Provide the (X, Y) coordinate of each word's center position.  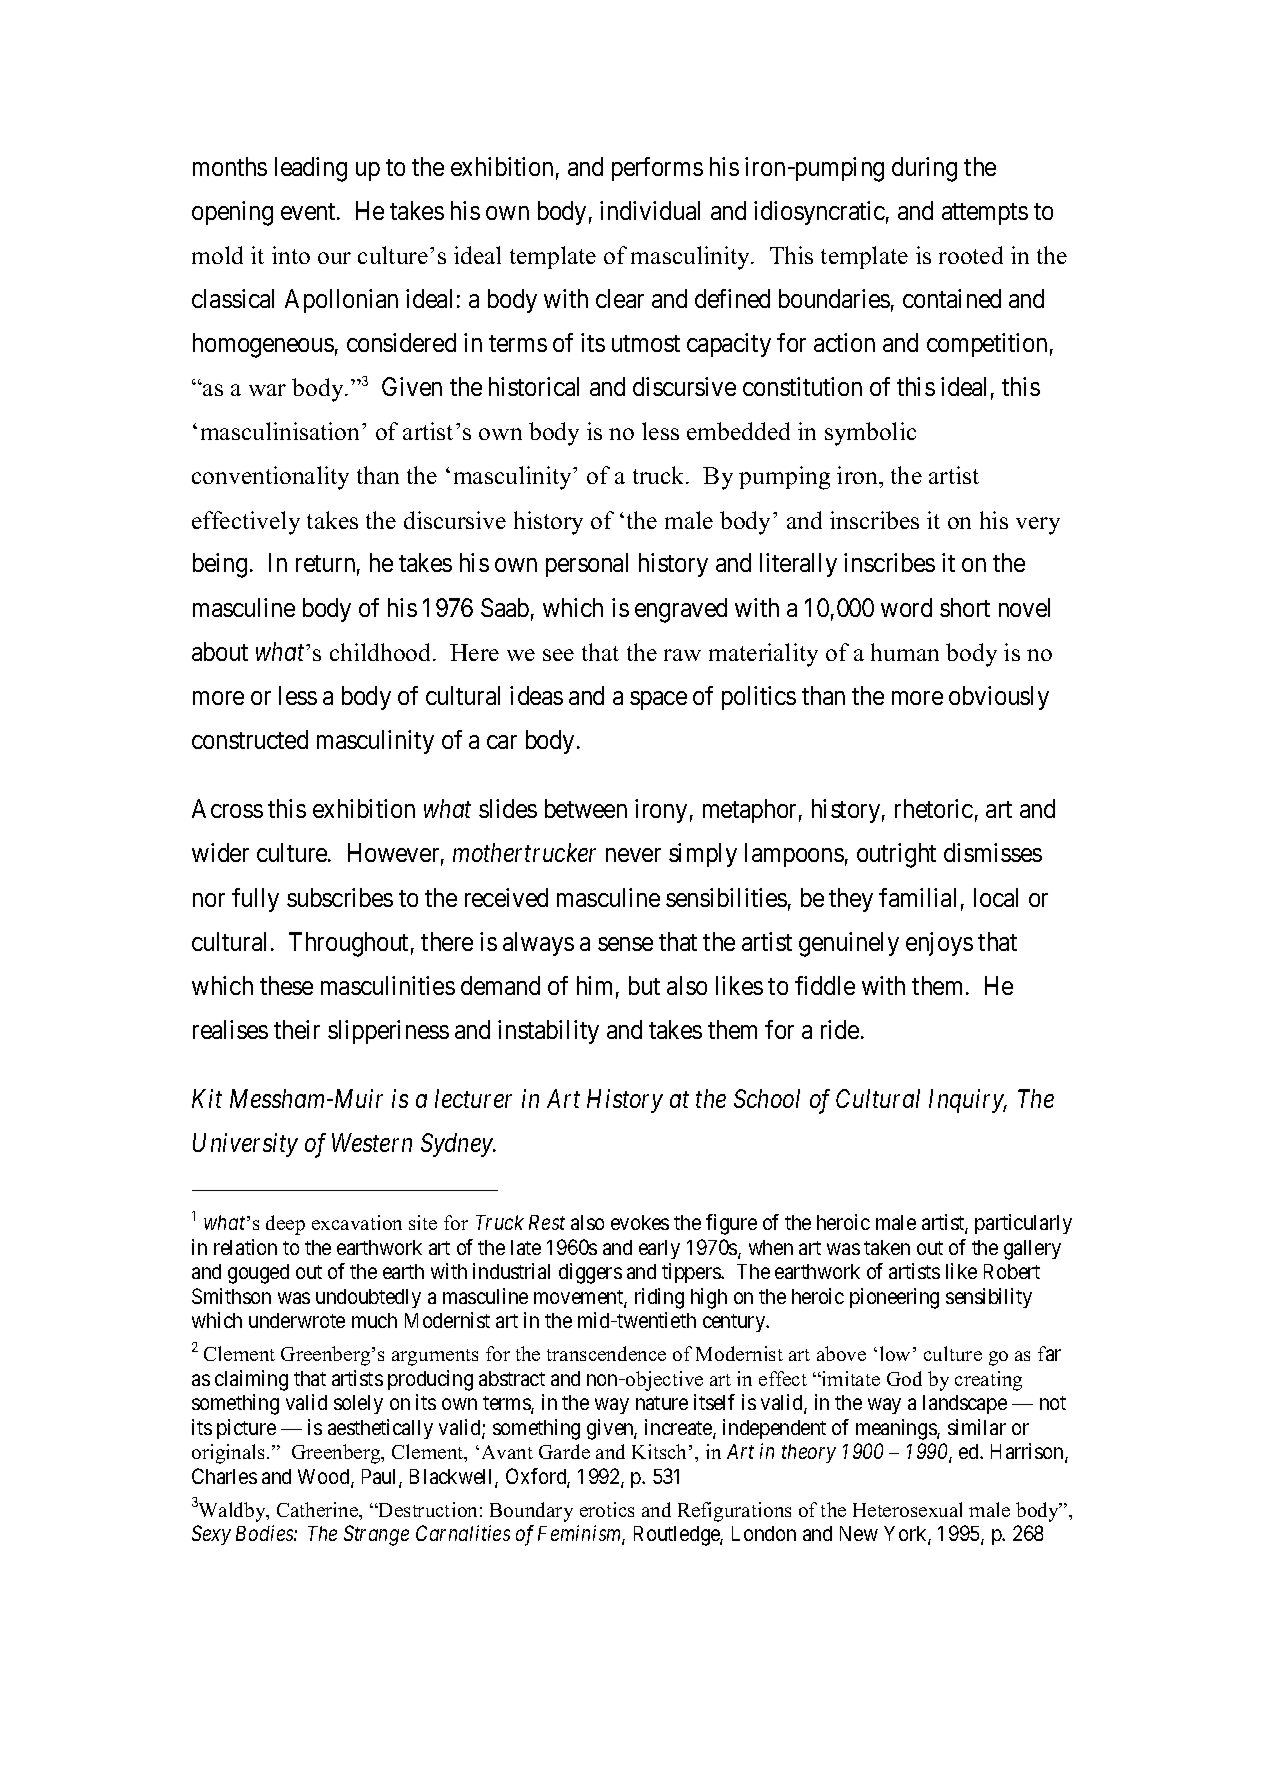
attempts (985, 214)
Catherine (319, 1511)
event (309, 211)
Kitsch (661, 1451)
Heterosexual (907, 1509)
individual (650, 210)
